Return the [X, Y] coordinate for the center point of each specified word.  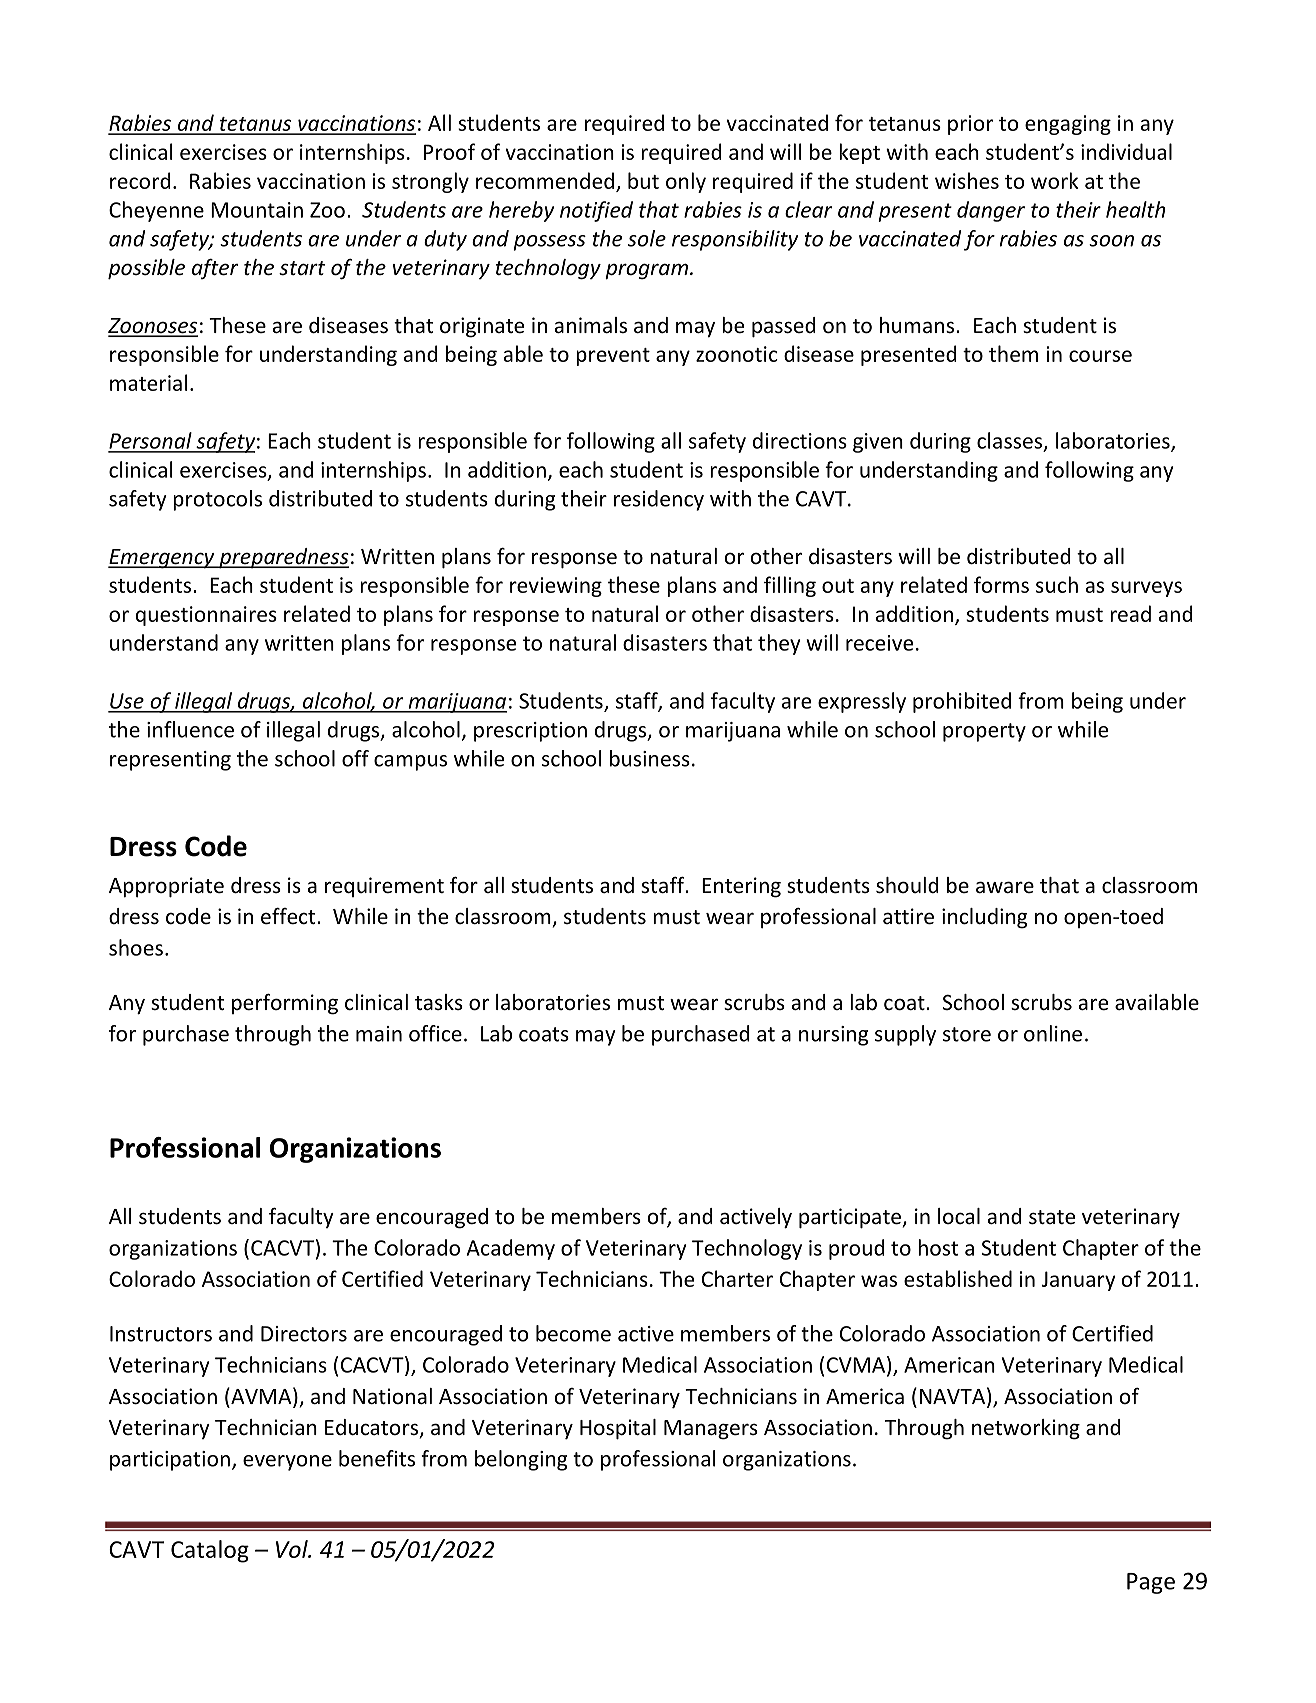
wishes [967, 180]
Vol [293, 1549]
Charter [737, 1278]
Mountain [257, 210]
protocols [217, 500]
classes [1011, 441]
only [686, 182]
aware [1005, 887]
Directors [304, 1334]
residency [659, 500]
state [1052, 1217]
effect [289, 916]
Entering [741, 887]
